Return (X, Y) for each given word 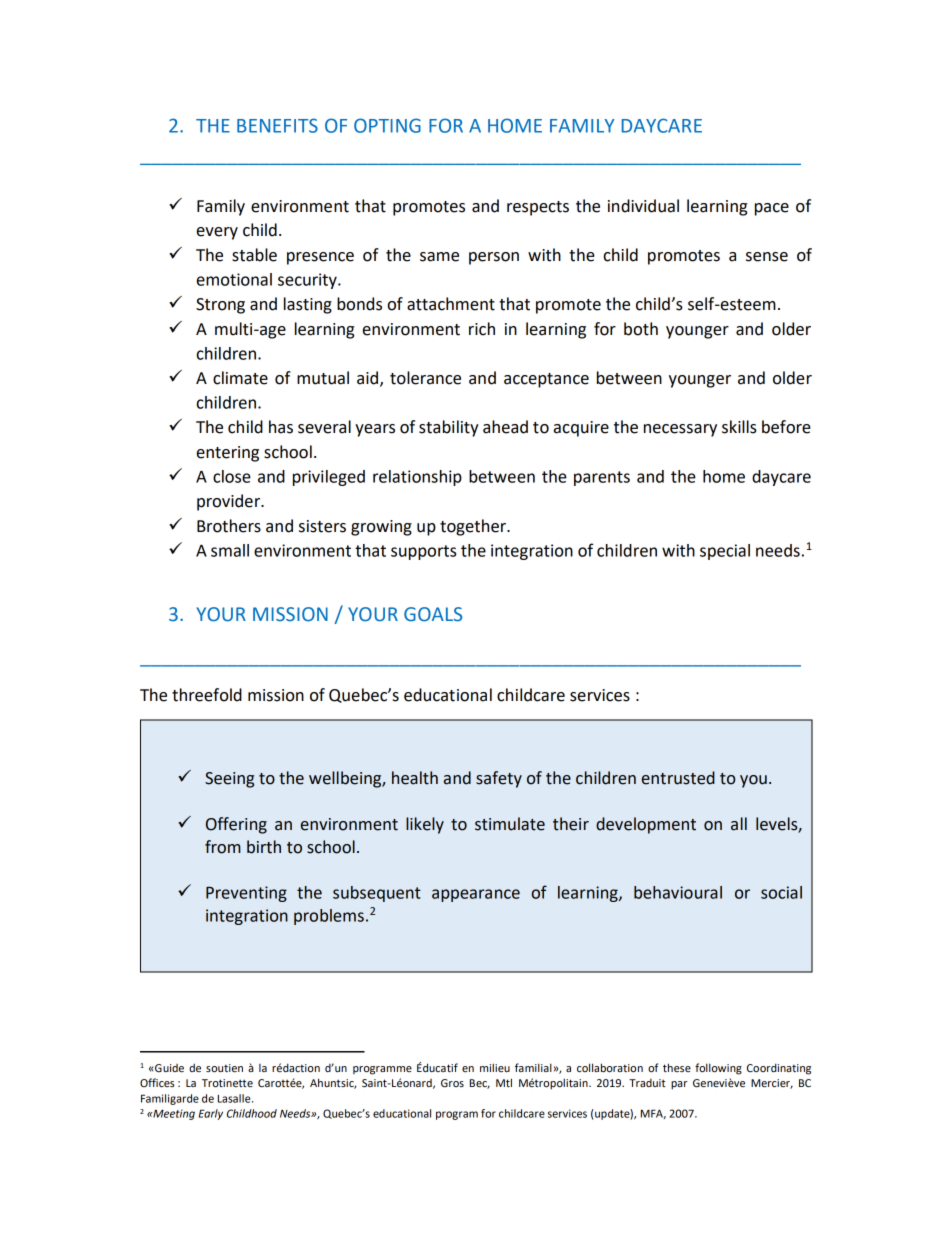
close (232, 476)
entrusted (678, 778)
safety (499, 779)
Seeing (229, 780)
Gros (452, 1083)
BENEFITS (277, 125)
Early (211, 1114)
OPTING (387, 125)
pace (772, 209)
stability (449, 428)
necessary (680, 430)
